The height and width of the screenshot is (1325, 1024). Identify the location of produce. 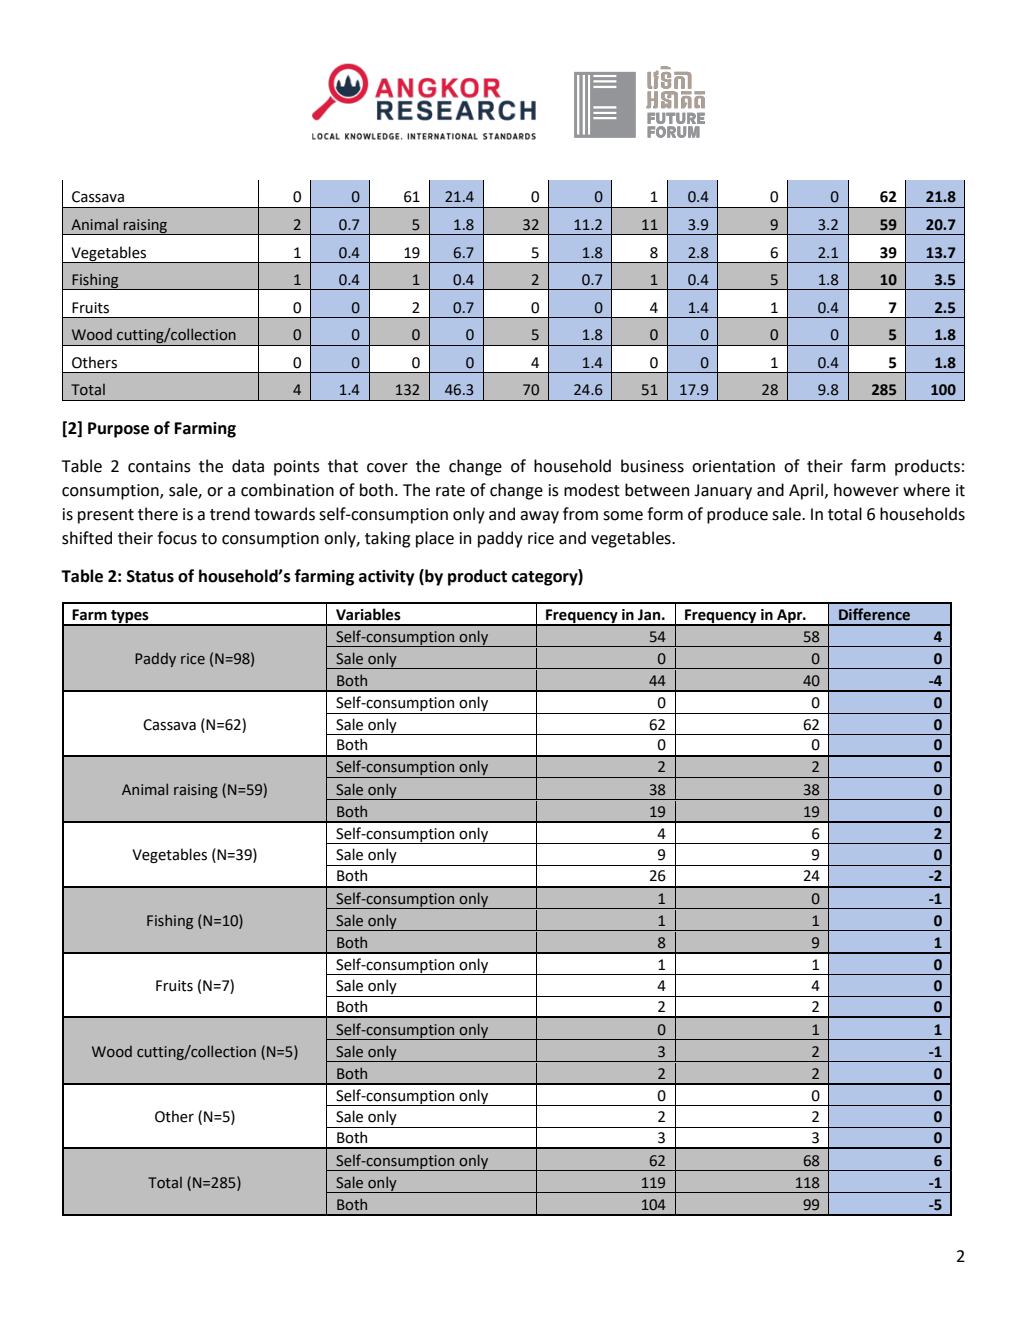
(737, 515).
